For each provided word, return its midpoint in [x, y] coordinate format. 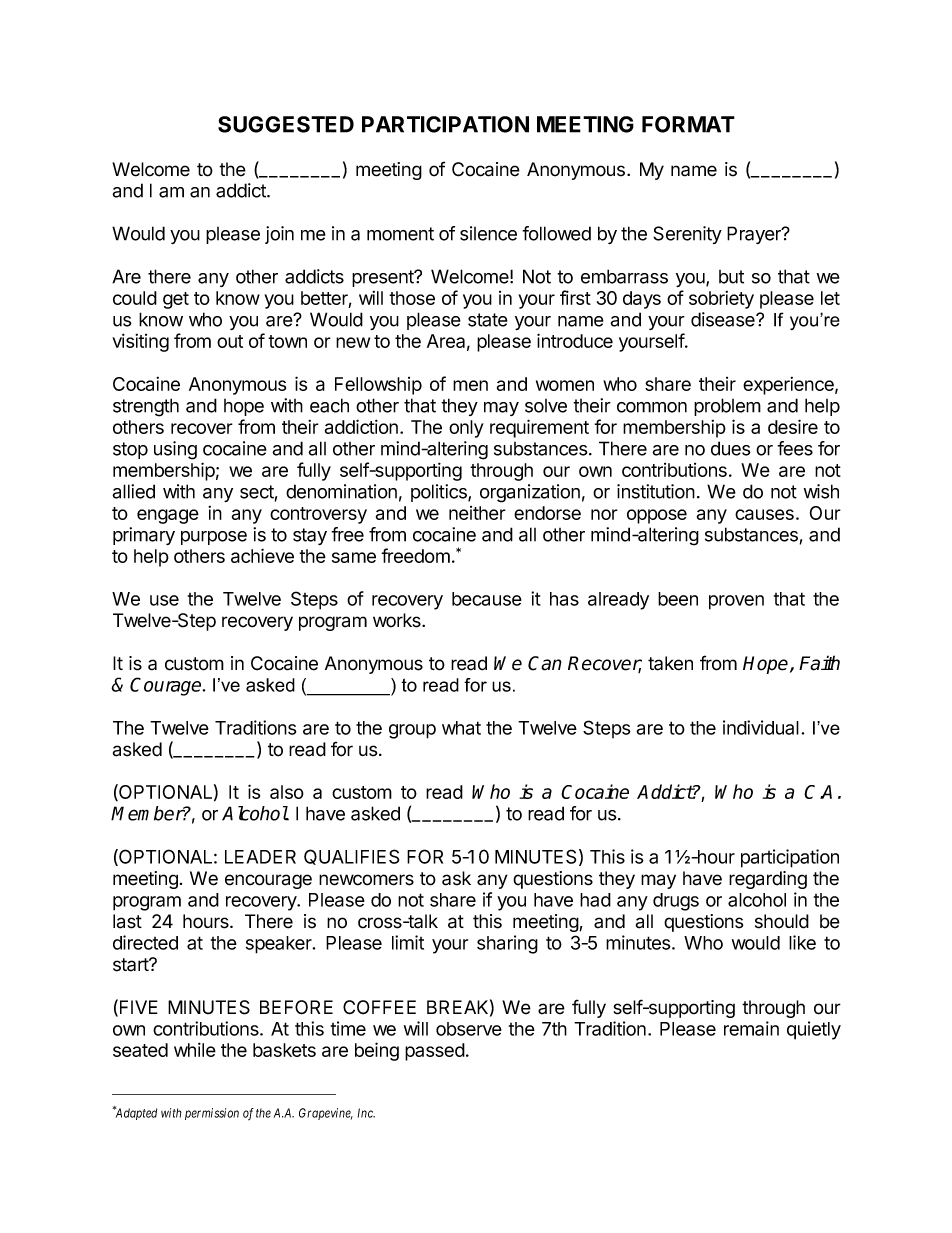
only [466, 429]
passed [435, 1052]
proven [736, 602]
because [487, 599]
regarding [768, 880]
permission [212, 1114]
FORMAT [688, 124]
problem [727, 407]
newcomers [366, 880]
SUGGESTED [286, 124]
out [230, 341]
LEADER [260, 857]
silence [488, 233]
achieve [262, 555]
